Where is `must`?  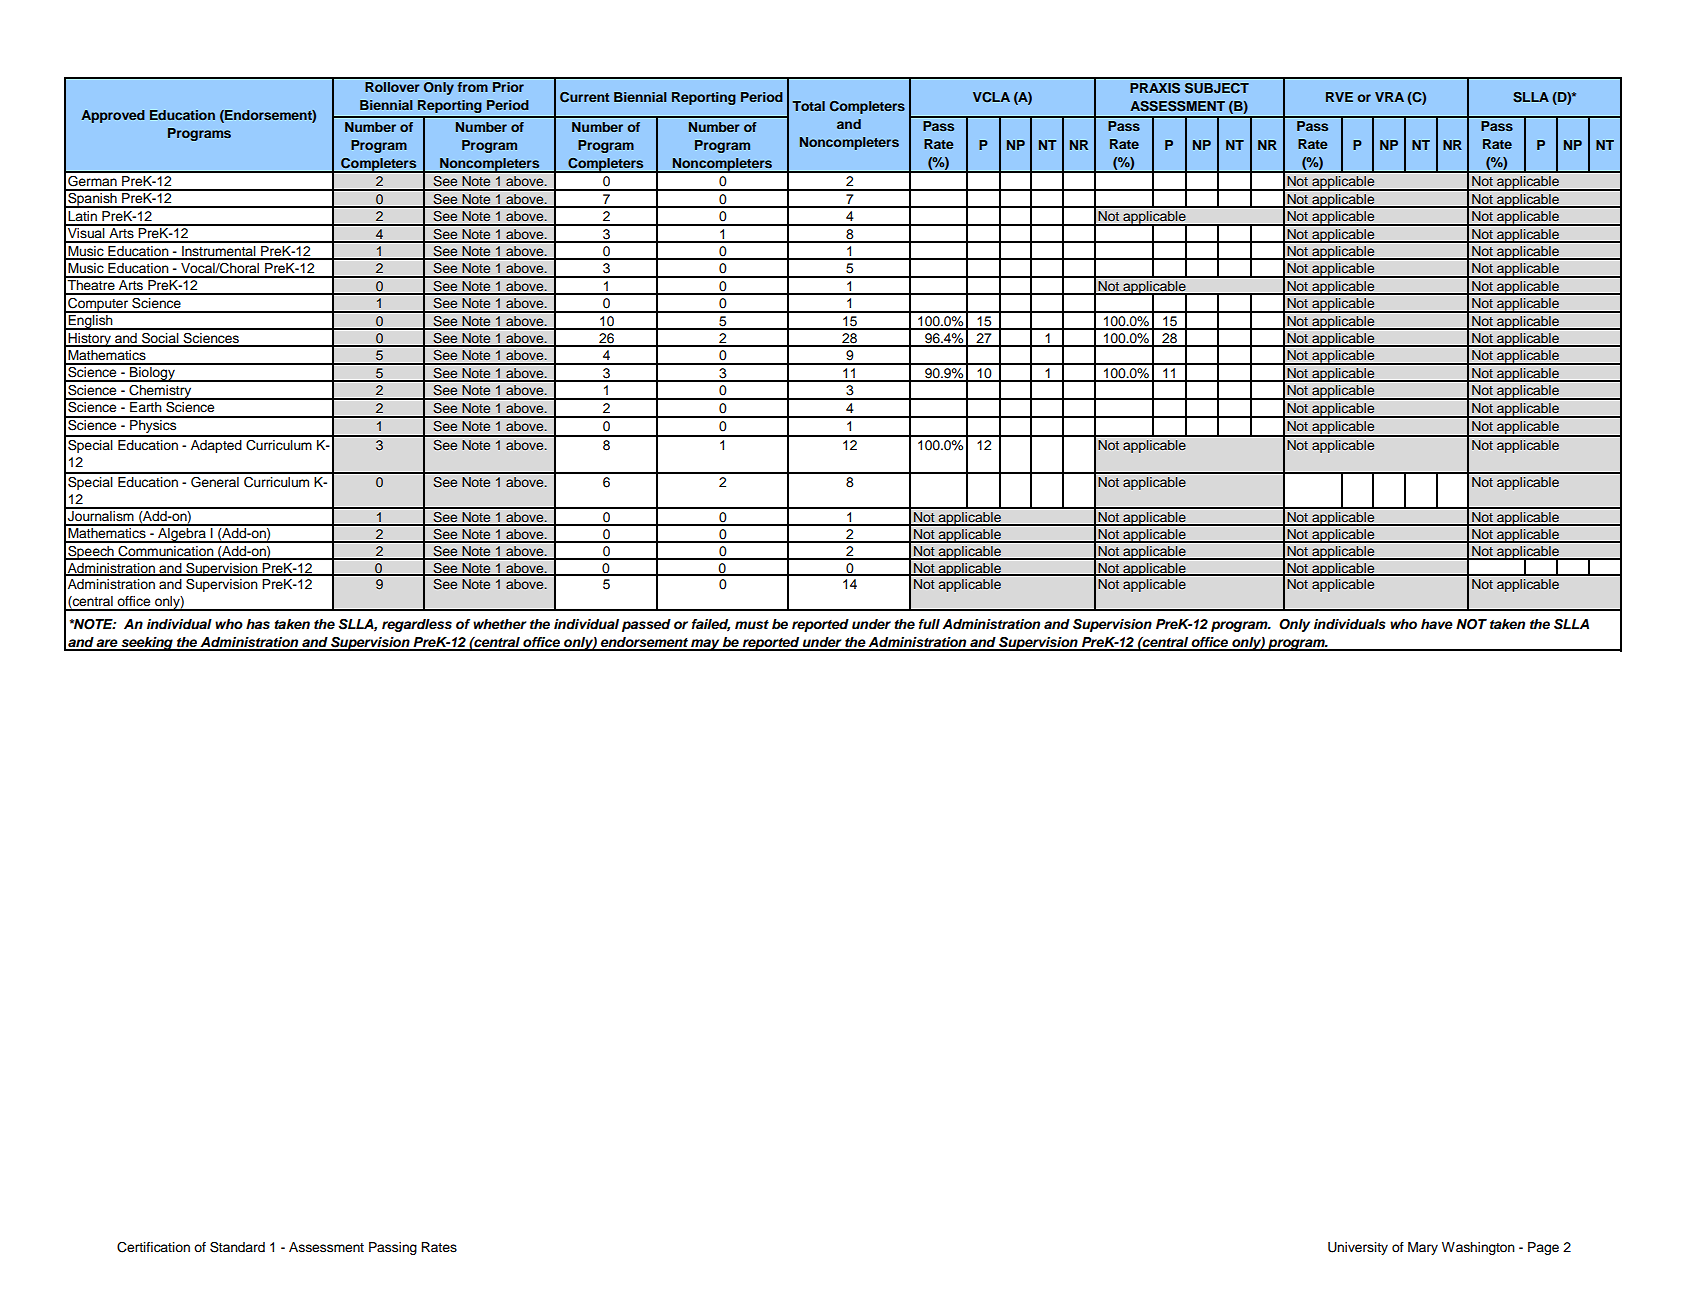 must is located at coordinates (752, 624).
